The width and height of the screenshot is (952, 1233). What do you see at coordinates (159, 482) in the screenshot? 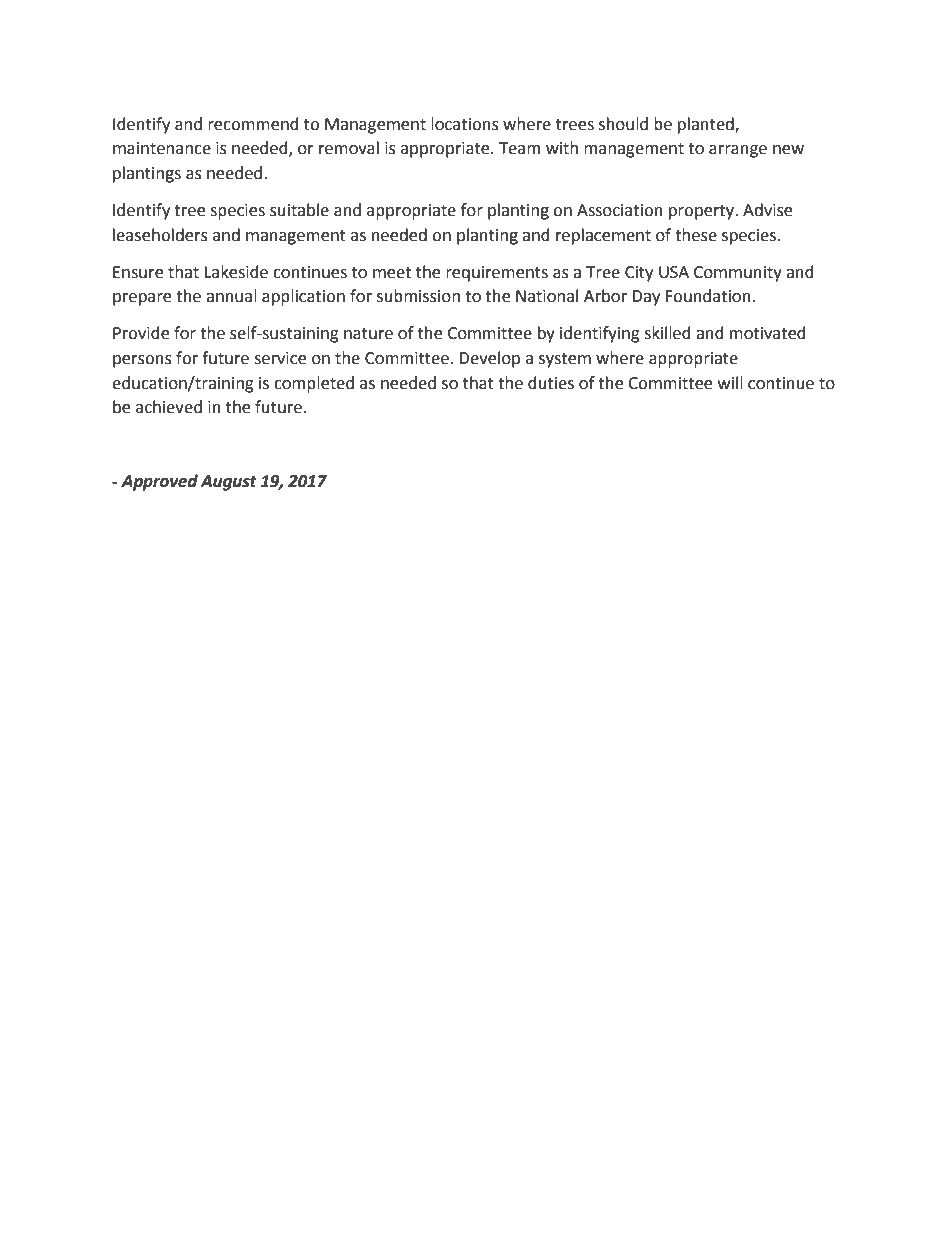
I see `Approved` at bounding box center [159, 482].
